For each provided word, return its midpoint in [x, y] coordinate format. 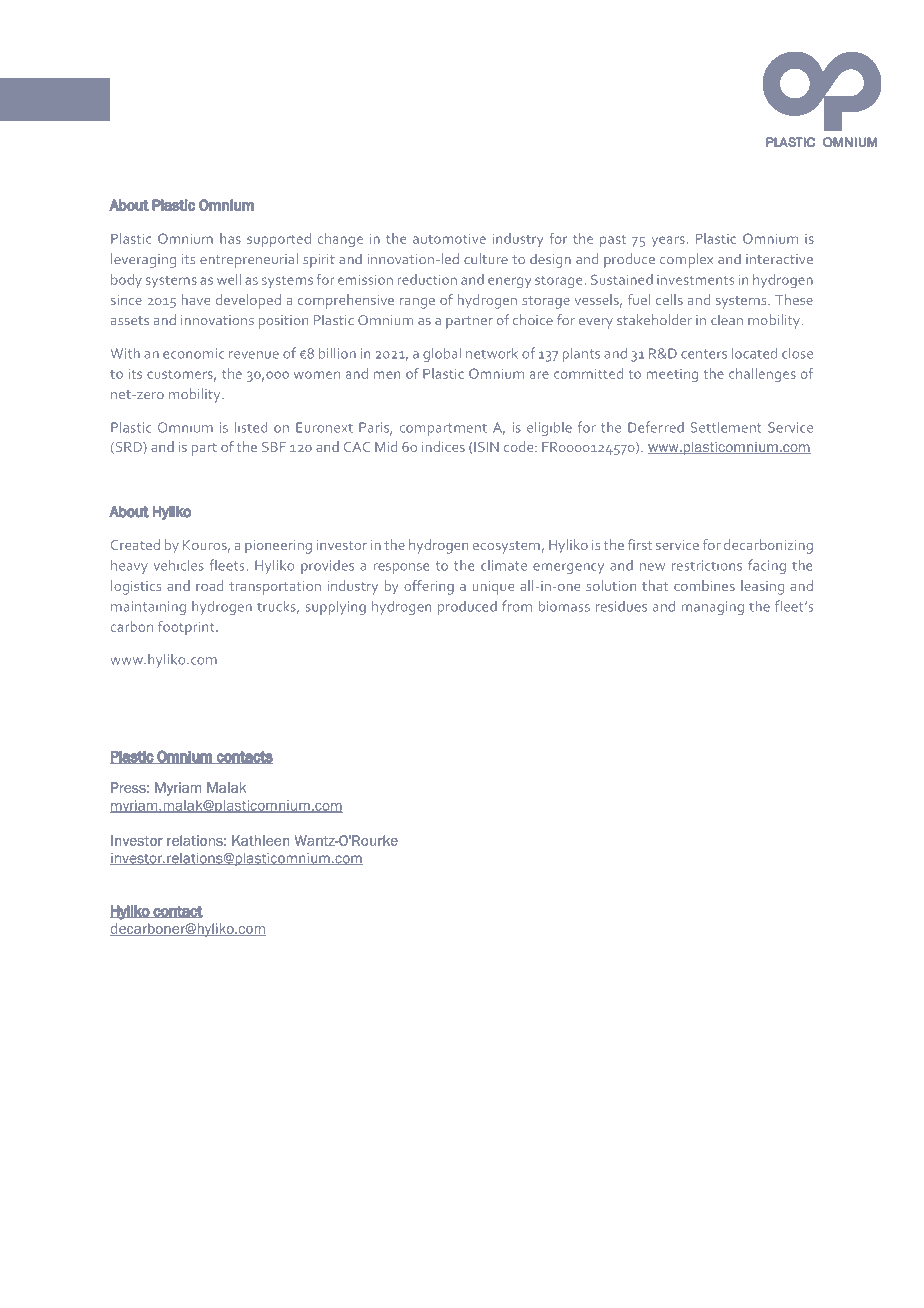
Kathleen [260, 840]
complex [686, 260]
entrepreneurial [249, 260]
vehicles [179, 565]
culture [486, 259]
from [517, 606]
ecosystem [507, 547]
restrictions [707, 565]
